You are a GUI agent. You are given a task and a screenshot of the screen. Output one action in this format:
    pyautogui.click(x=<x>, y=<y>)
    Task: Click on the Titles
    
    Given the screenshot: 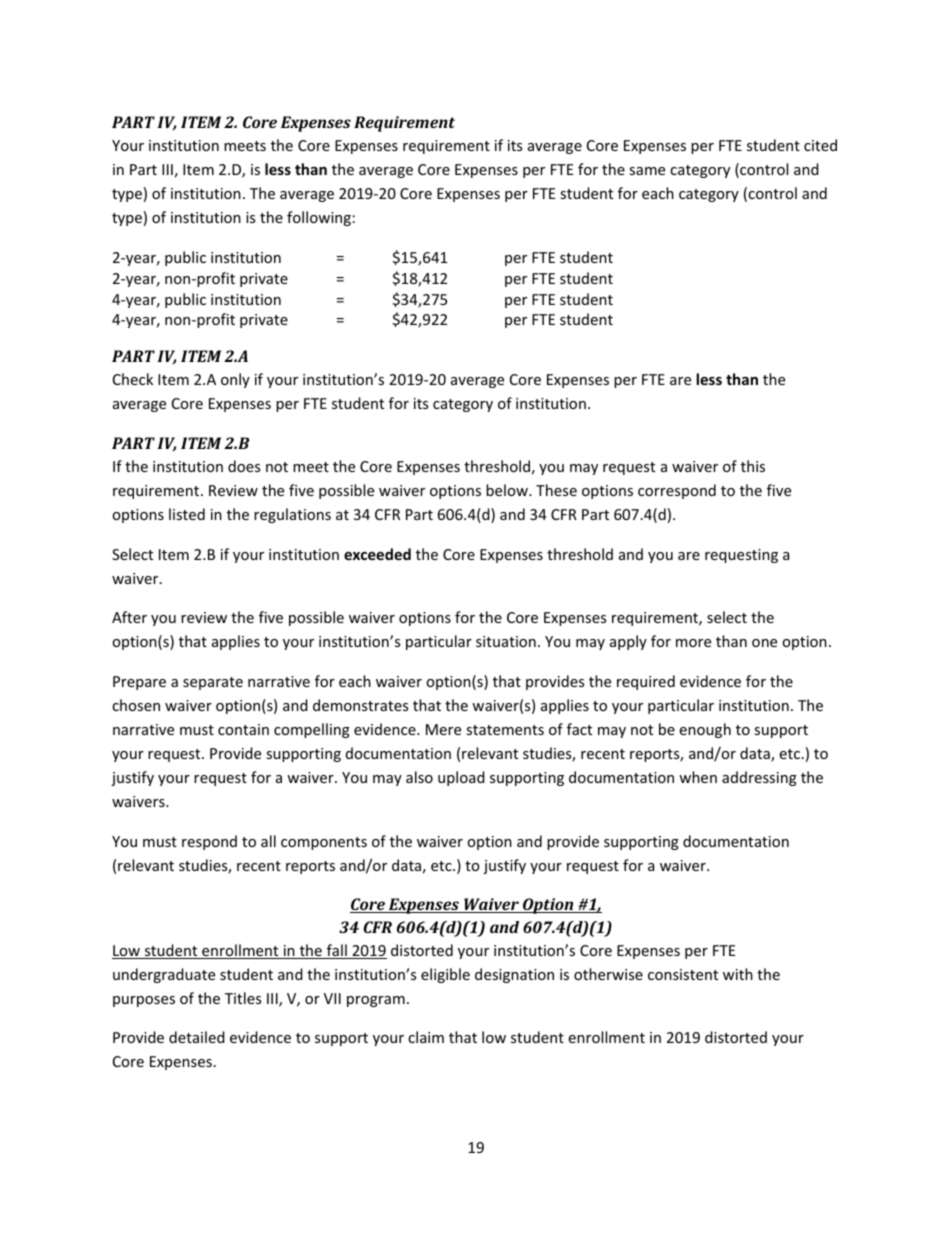 What is the action you would take?
    pyautogui.click(x=243, y=998)
